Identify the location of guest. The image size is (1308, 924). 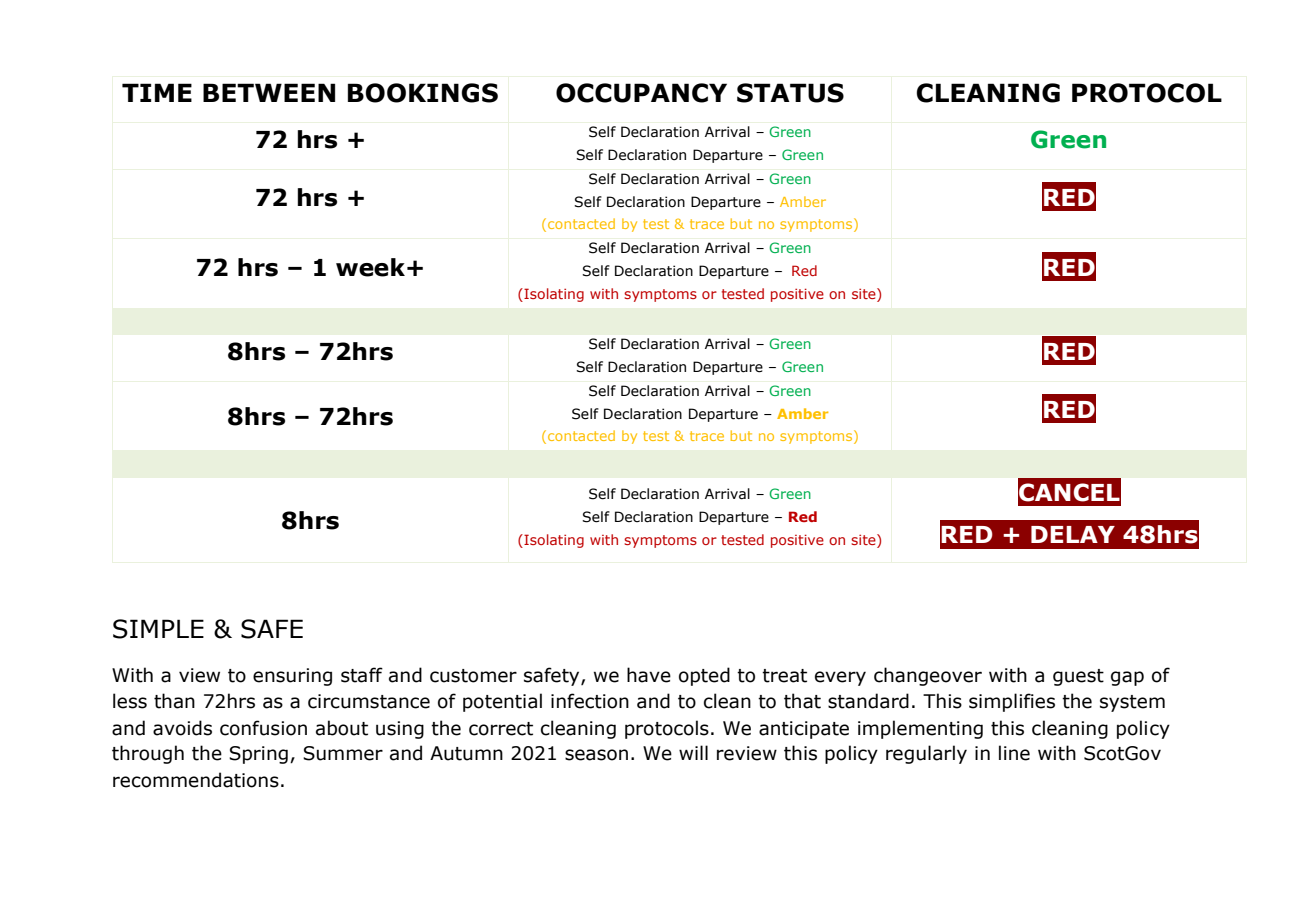
(1078, 677).
